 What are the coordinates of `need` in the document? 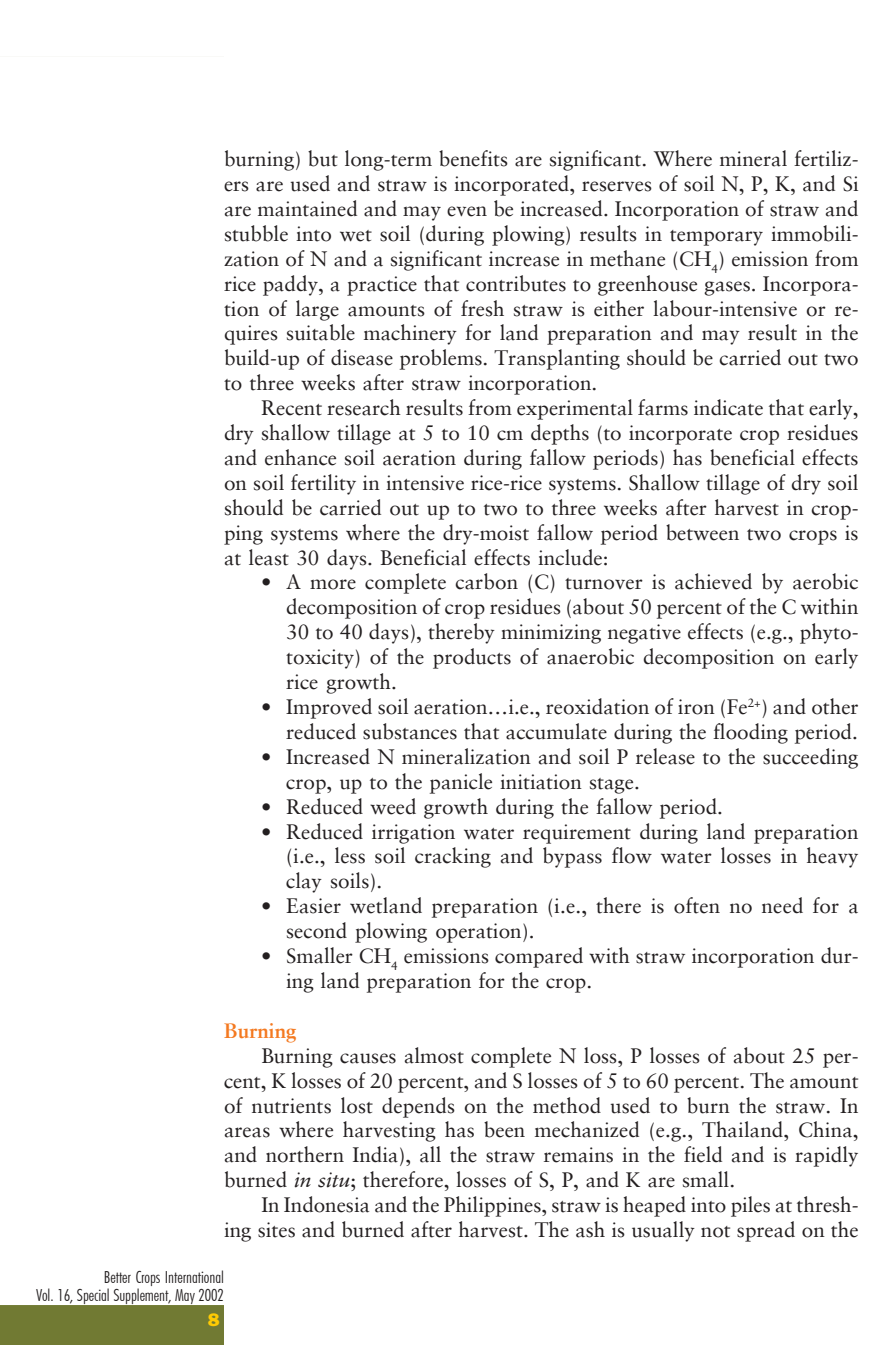 It's located at (782, 905).
